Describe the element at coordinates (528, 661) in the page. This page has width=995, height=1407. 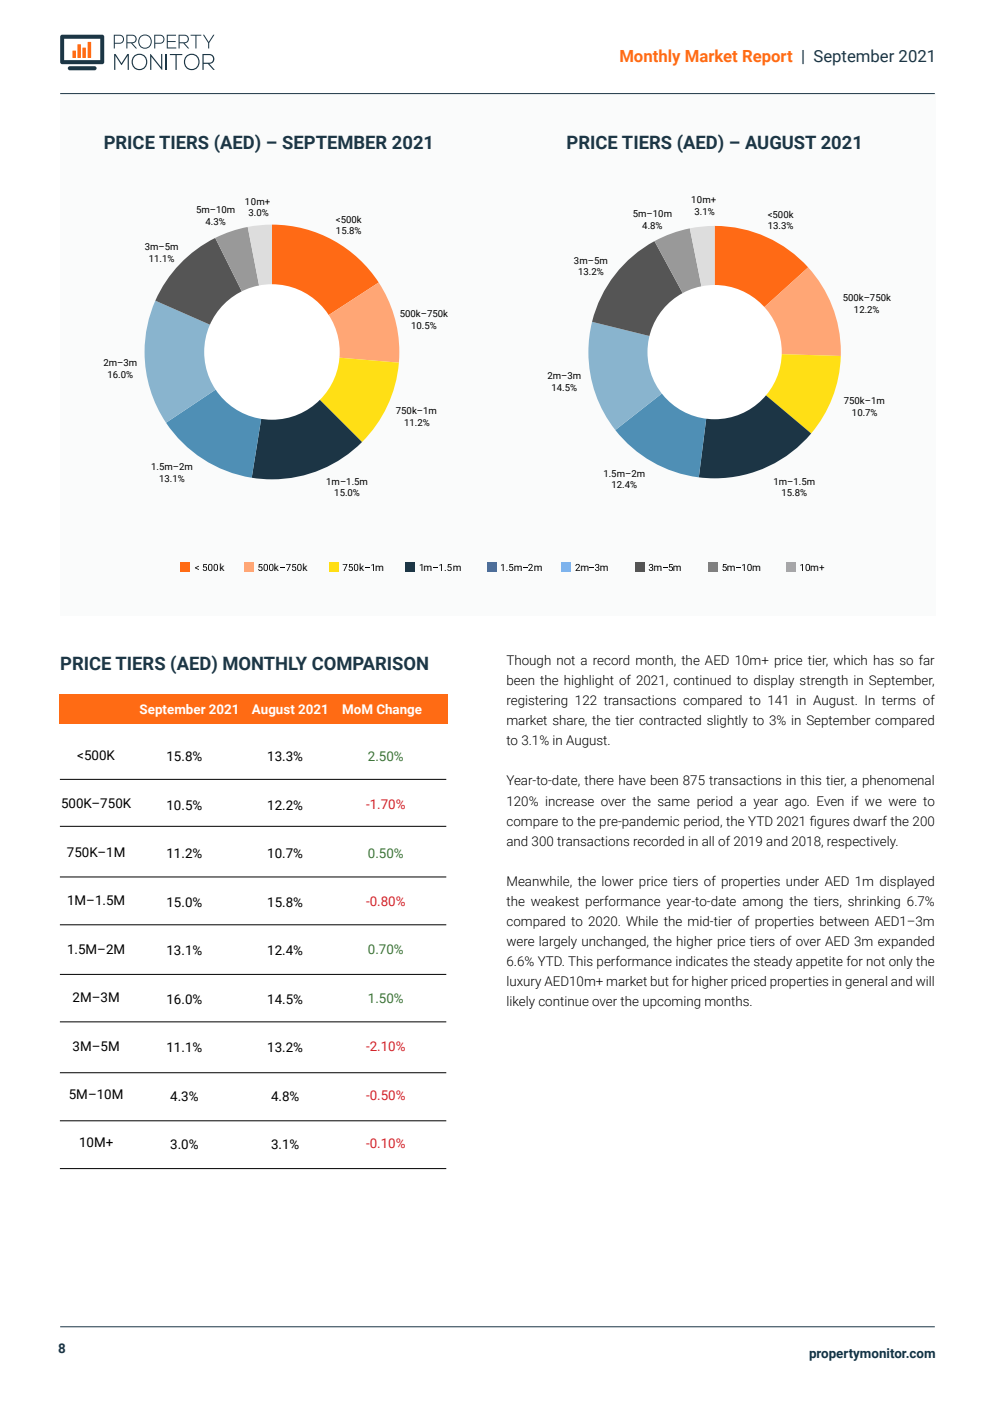
I see `Though` at that location.
